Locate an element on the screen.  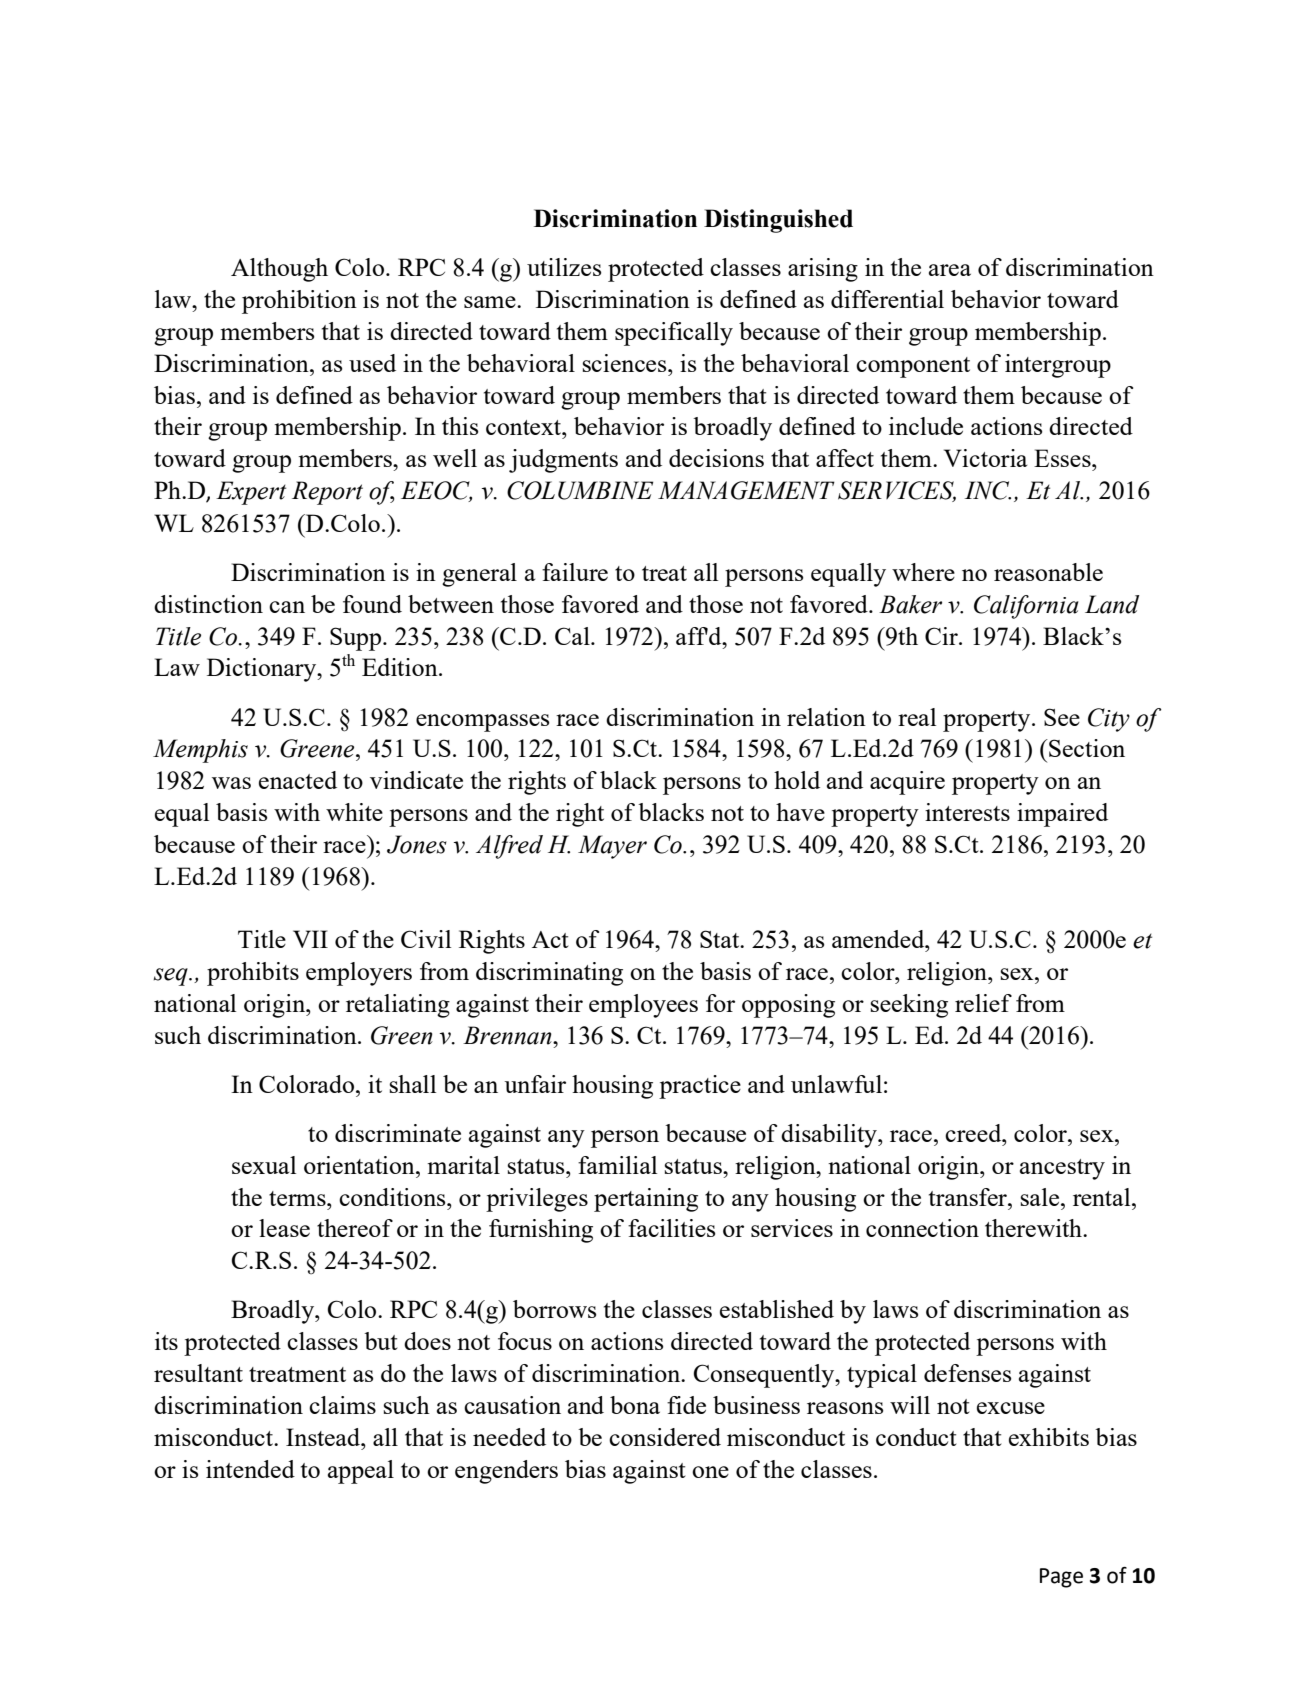
employers is located at coordinates (359, 974).
